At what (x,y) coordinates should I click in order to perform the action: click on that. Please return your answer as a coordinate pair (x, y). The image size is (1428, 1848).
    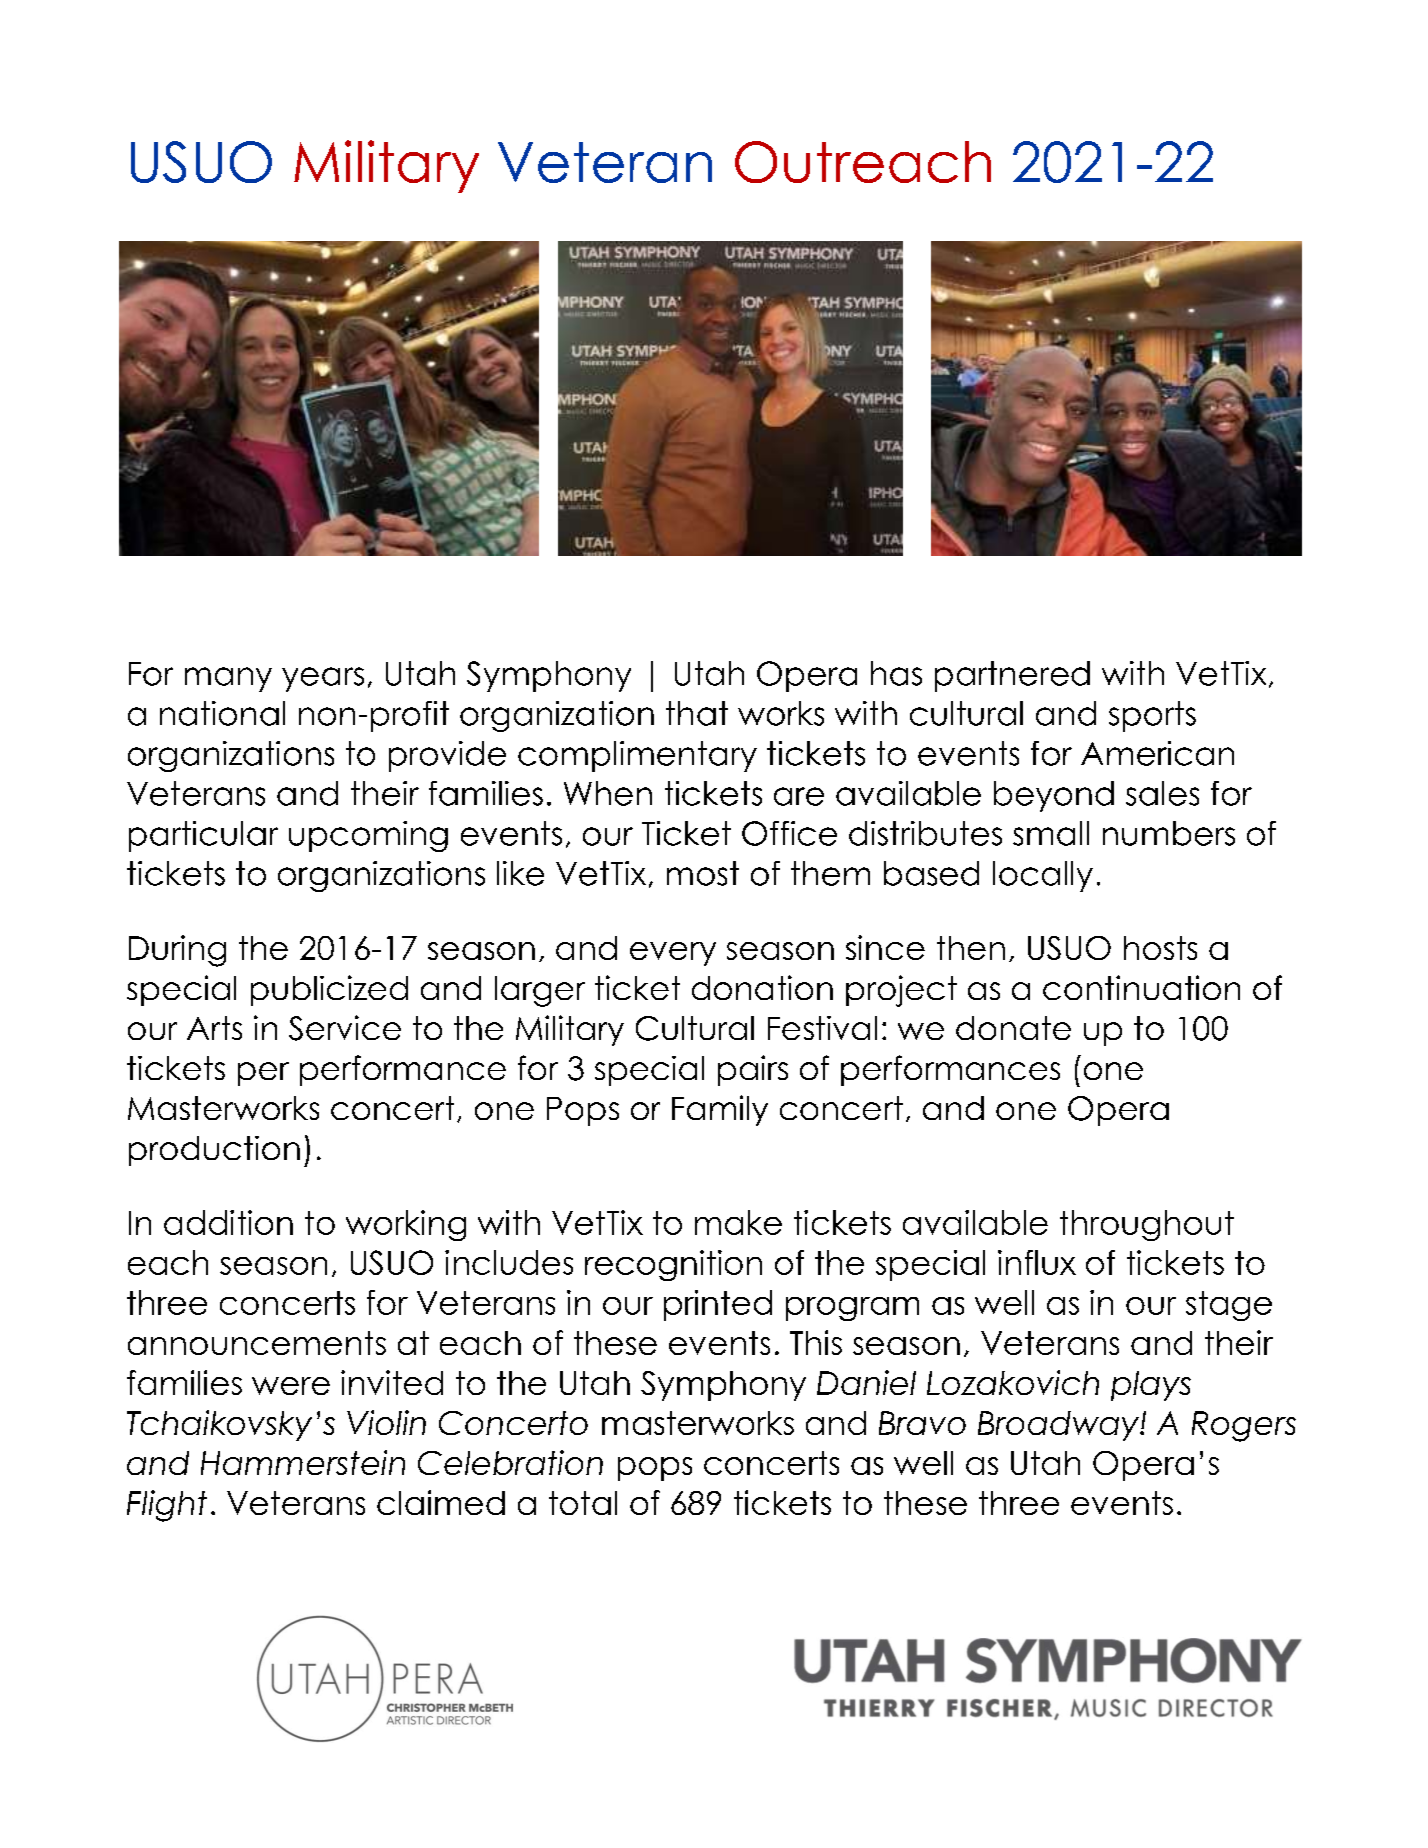
    Looking at the image, I should click on (697, 713).
